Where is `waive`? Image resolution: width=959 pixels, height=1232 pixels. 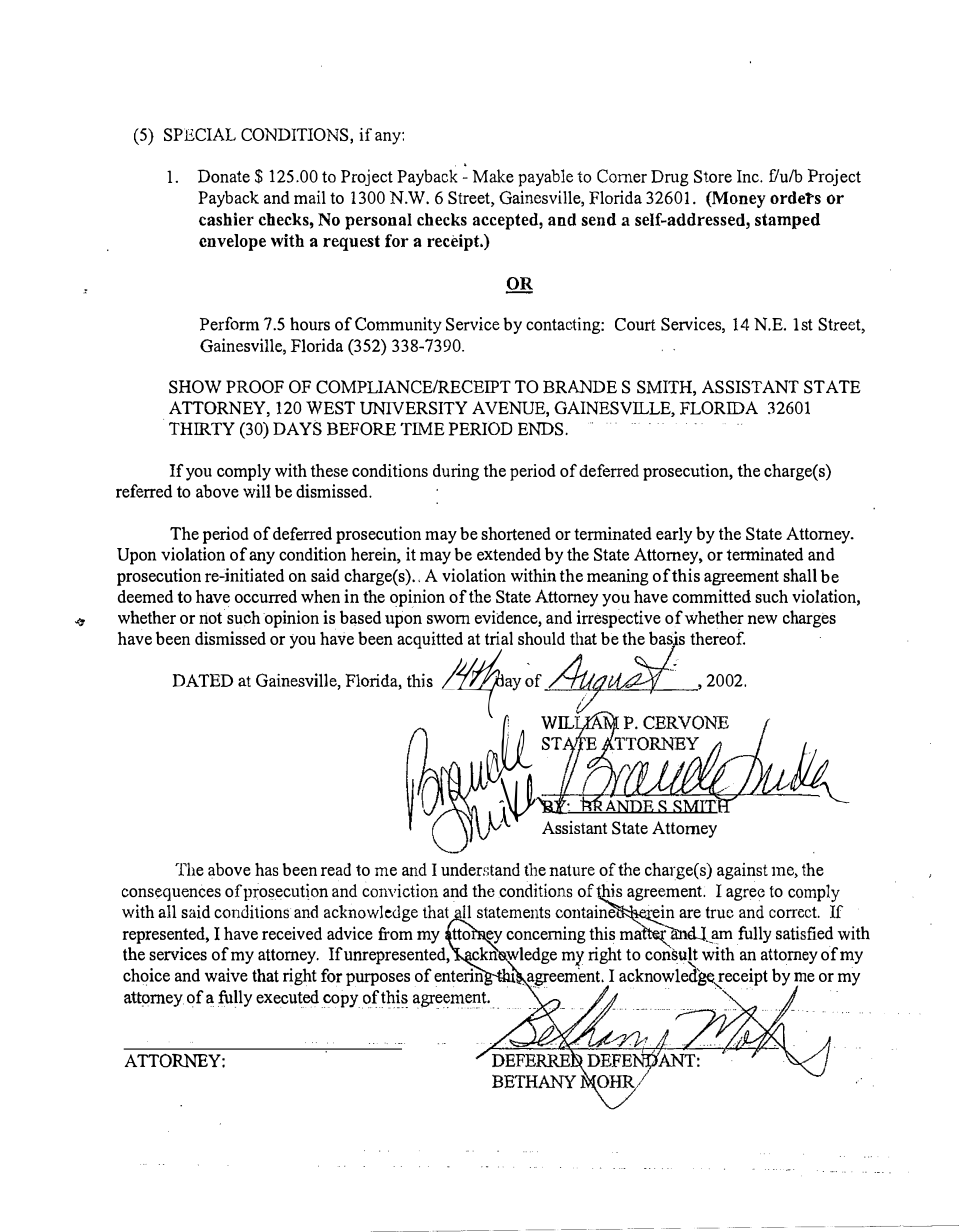 waive is located at coordinates (226, 975).
